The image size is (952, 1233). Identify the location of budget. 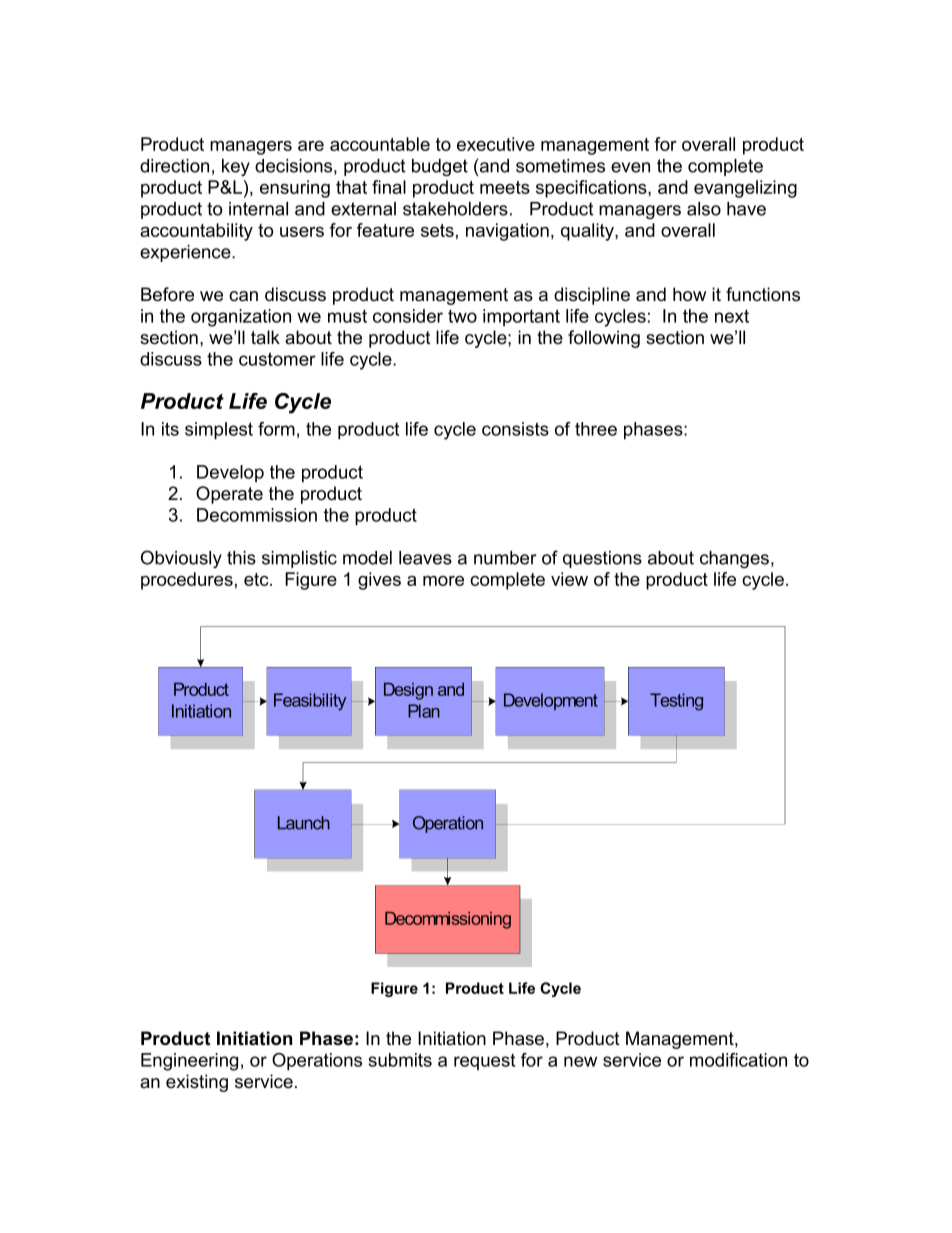
(440, 167).
